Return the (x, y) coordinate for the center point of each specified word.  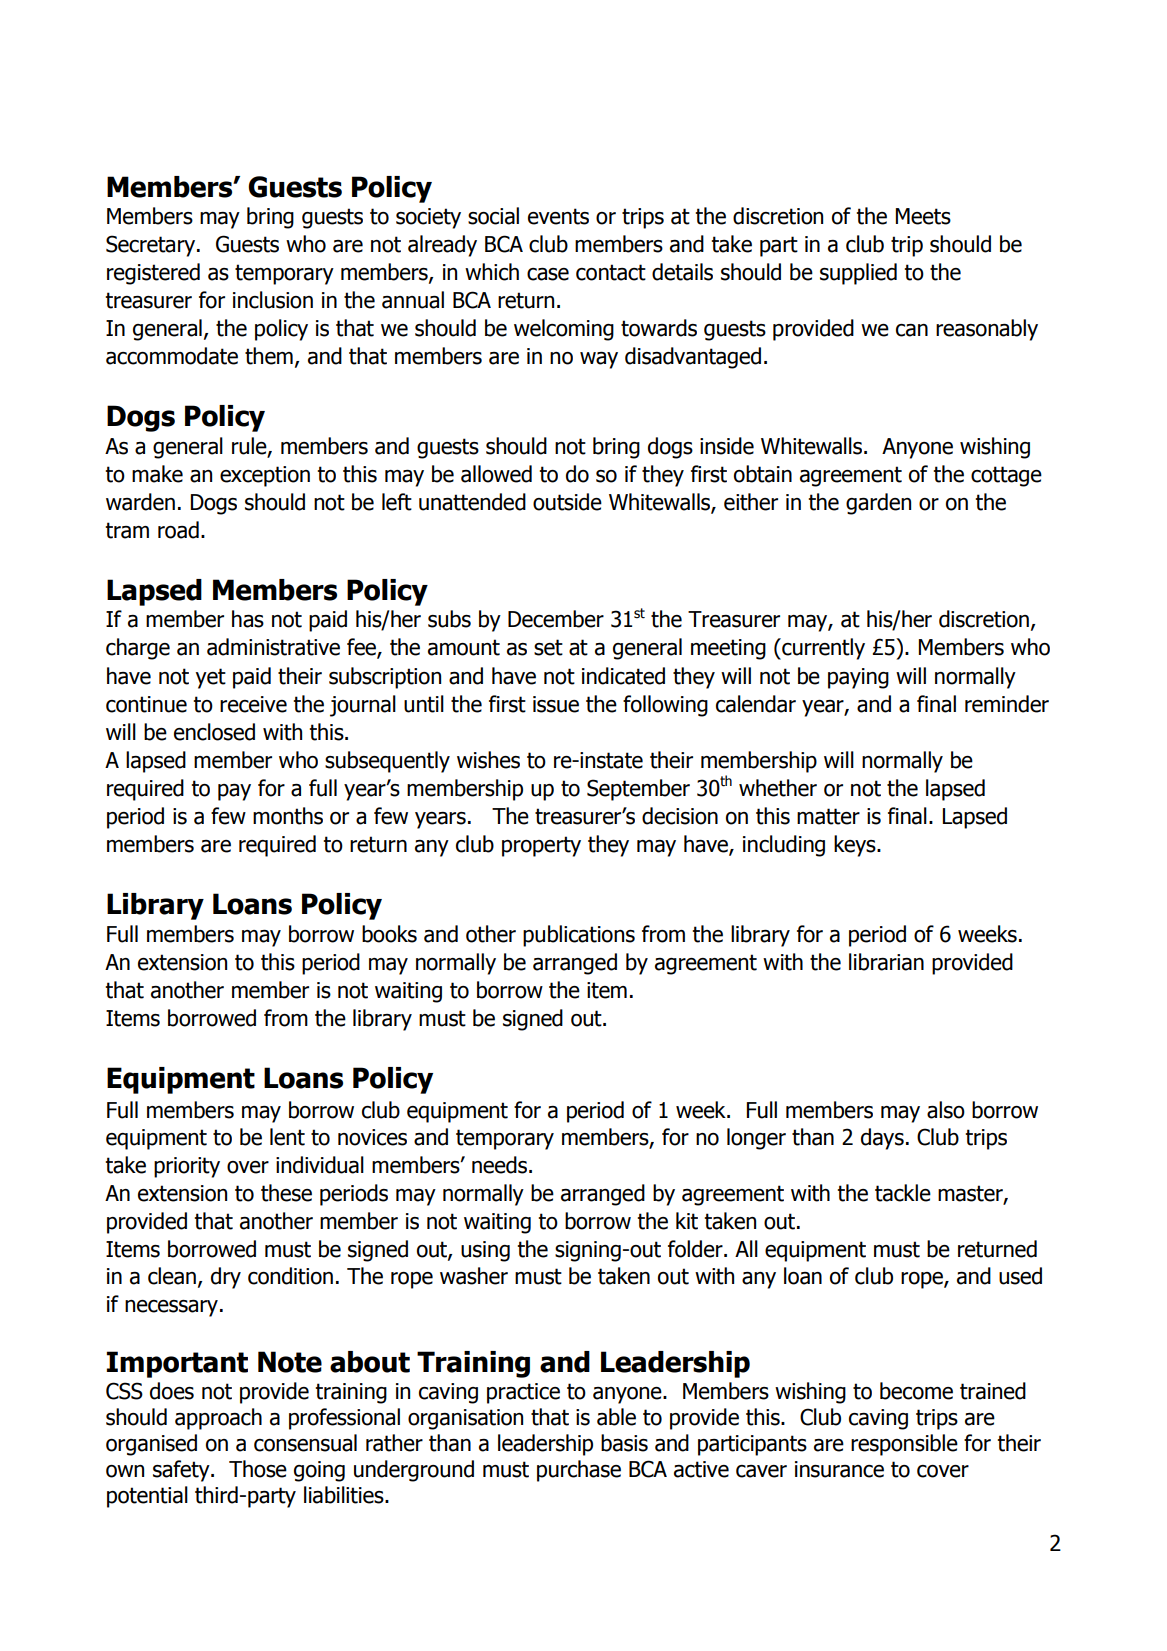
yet (211, 678)
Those (258, 1469)
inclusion (273, 300)
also (946, 1110)
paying (858, 678)
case (548, 274)
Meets (923, 216)
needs (499, 1165)
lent (287, 1137)
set (548, 647)
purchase (579, 1471)
